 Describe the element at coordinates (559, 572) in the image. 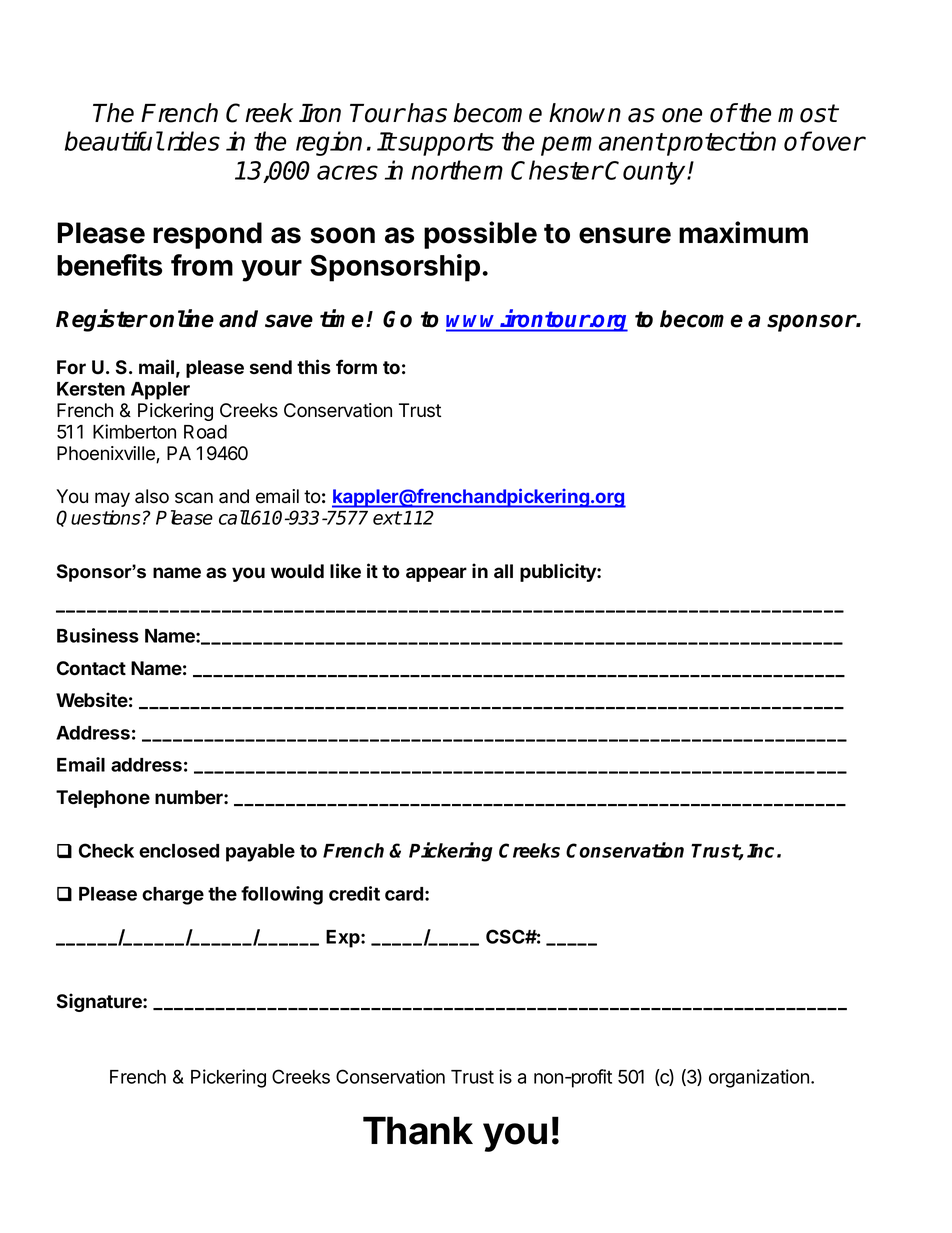

I see `publicity` at that location.
